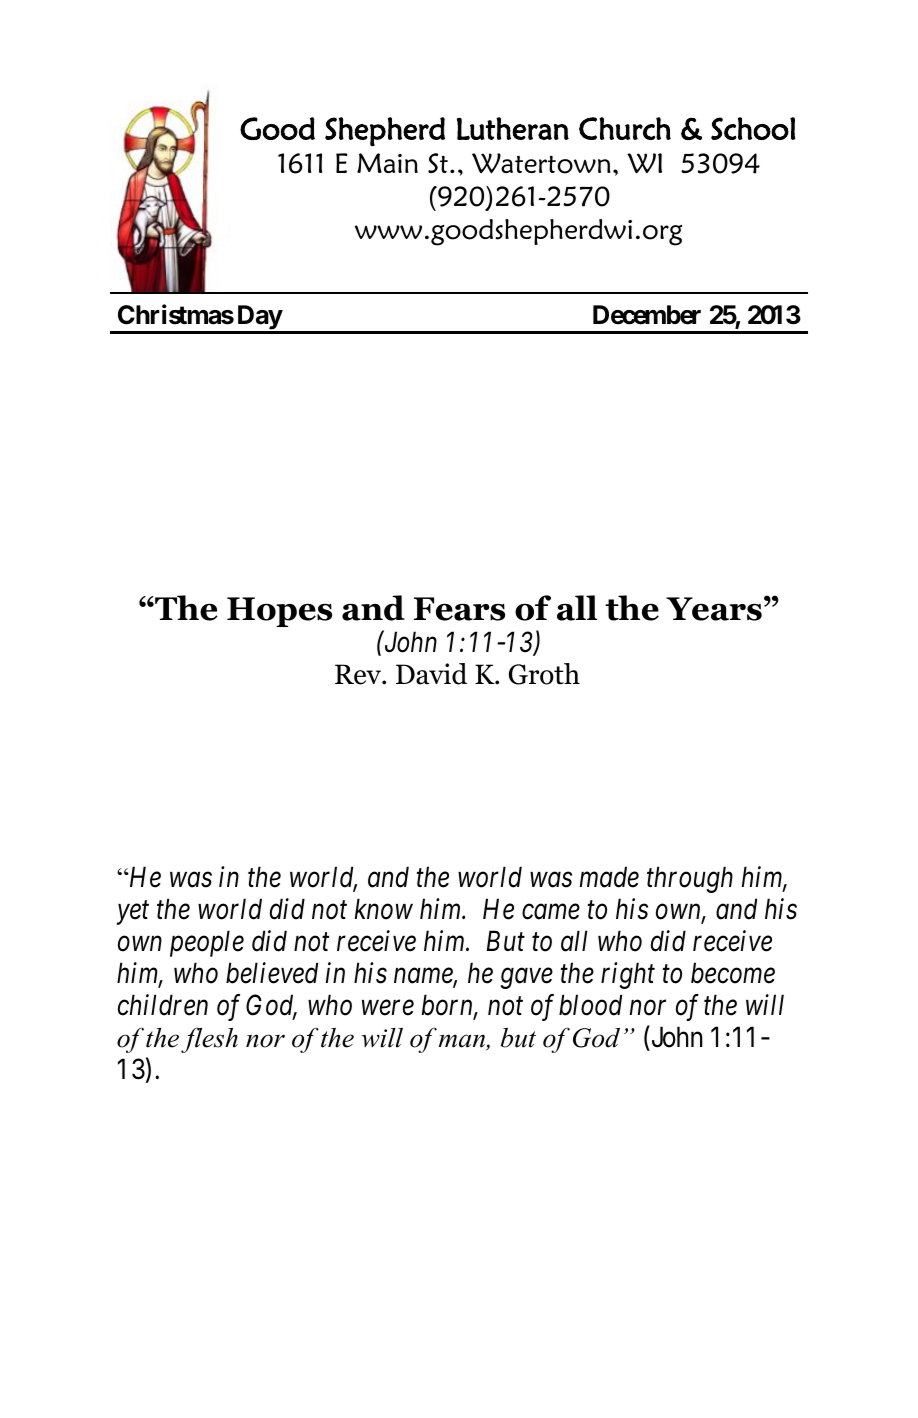  Describe the element at coordinates (209, 1040) in the screenshot. I see `flesh` at that location.
